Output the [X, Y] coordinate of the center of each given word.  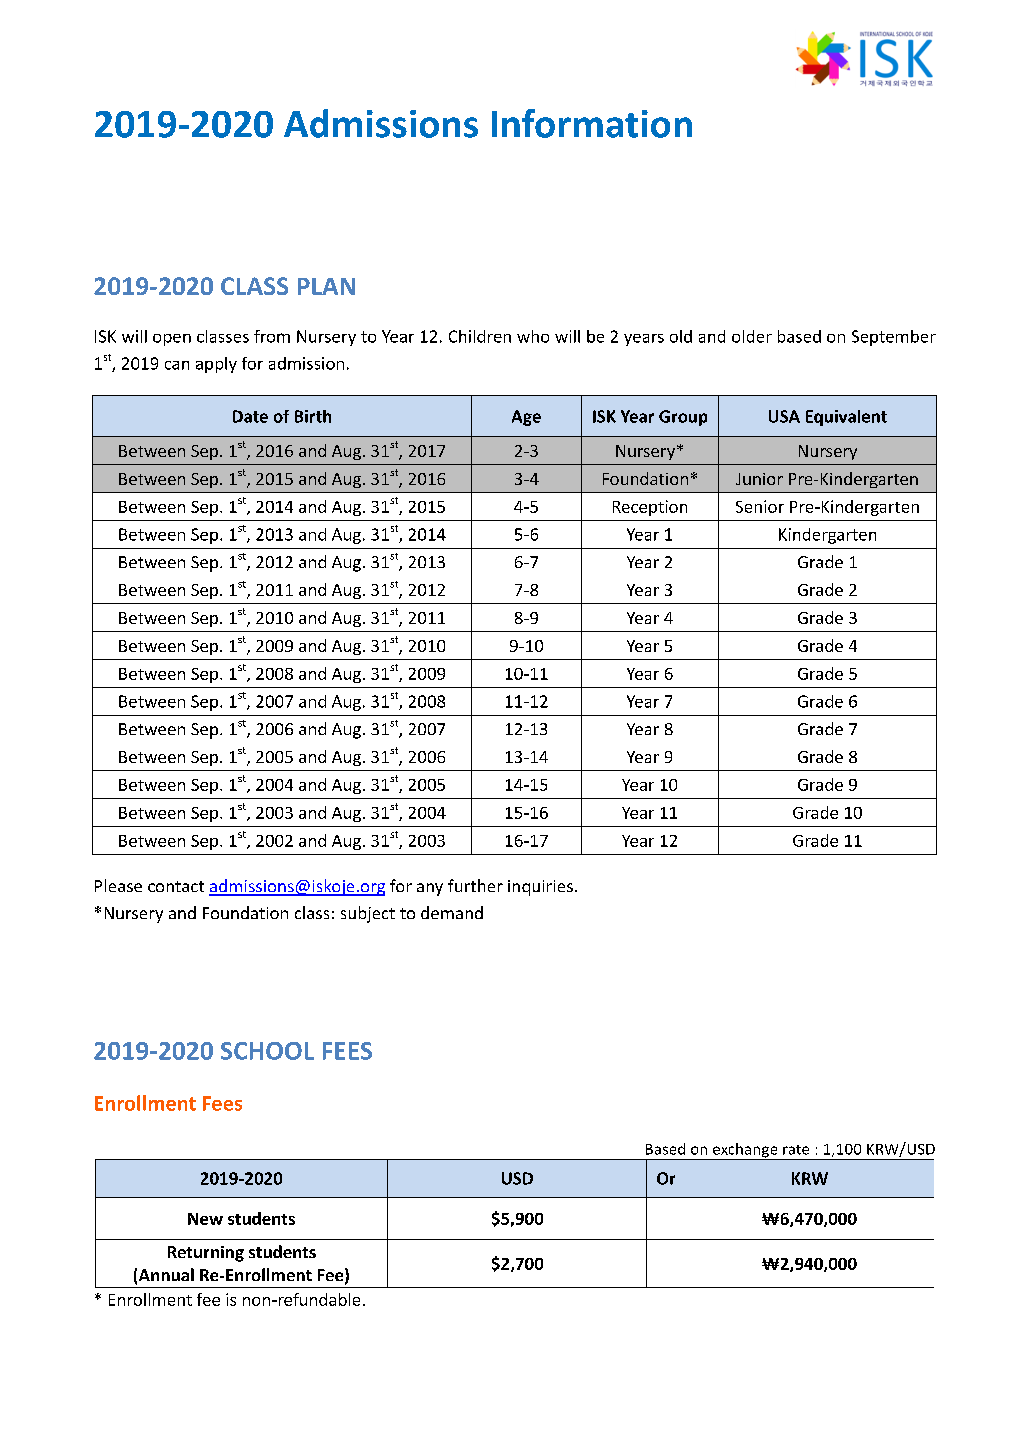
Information [592, 123]
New [205, 1219]
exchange [745, 1151]
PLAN [326, 286]
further [475, 885]
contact [176, 886]
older [752, 336]
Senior [760, 506]
